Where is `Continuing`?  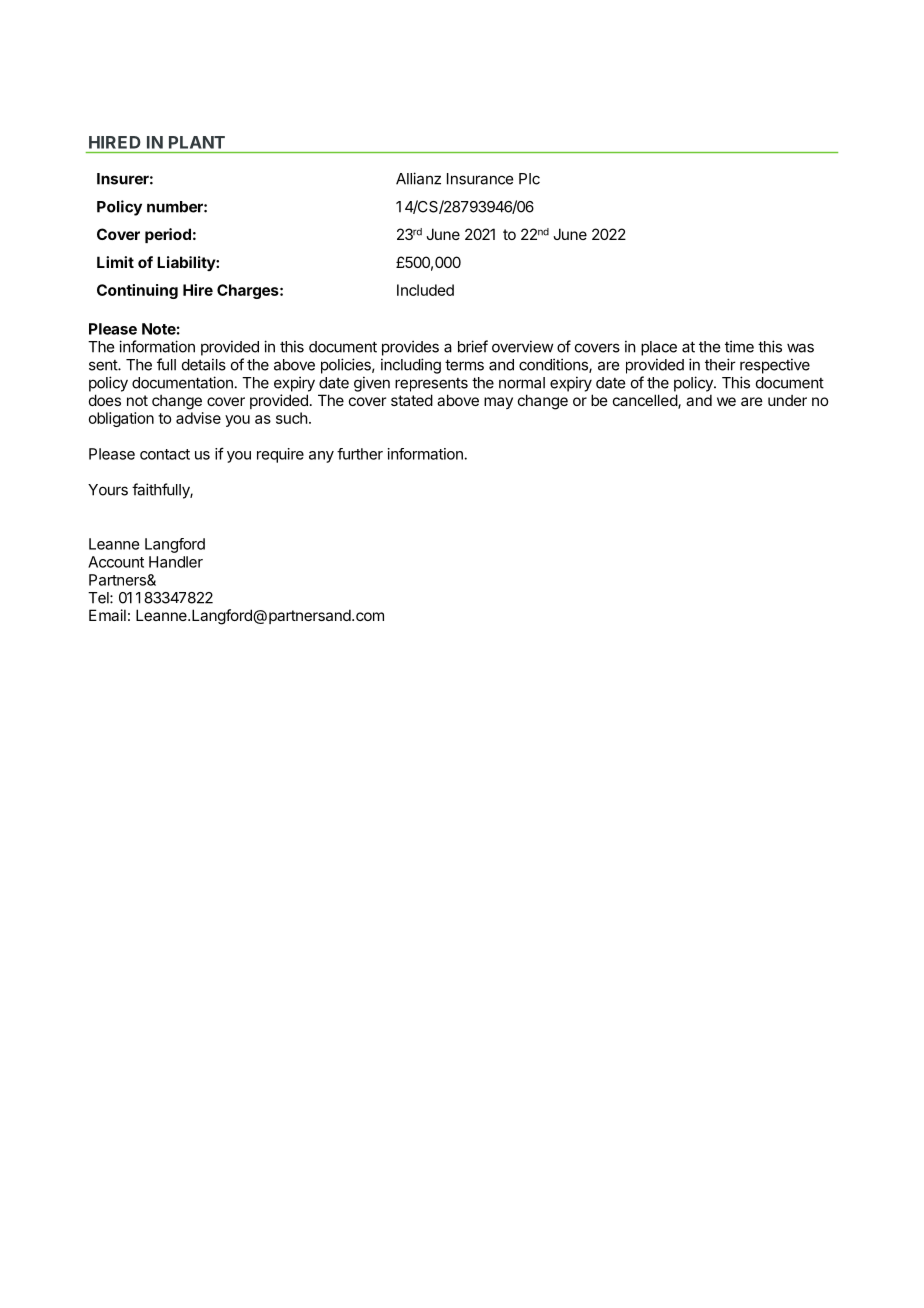 Continuing is located at coordinates (137, 291).
